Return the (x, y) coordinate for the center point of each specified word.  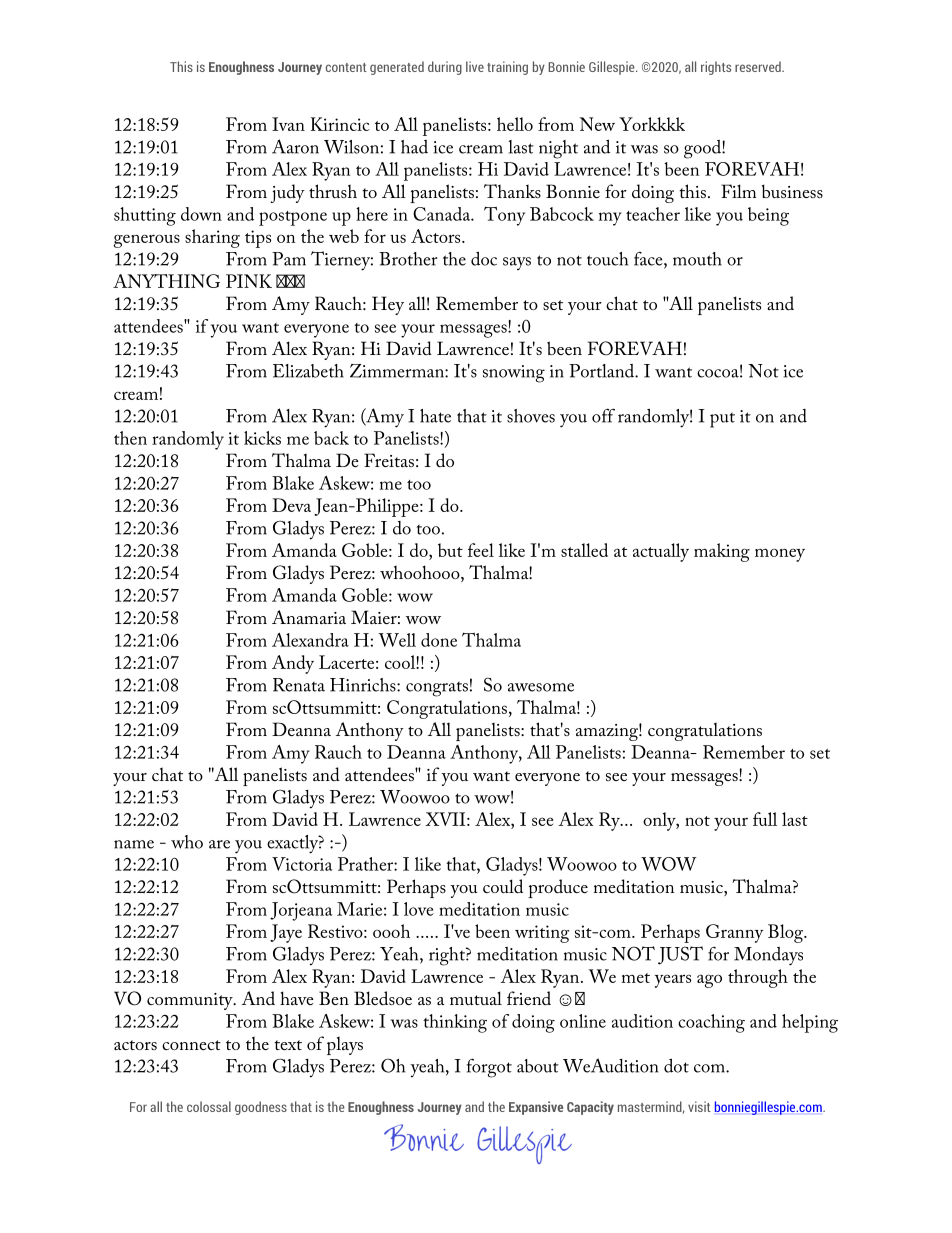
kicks (262, 438)
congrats (437, 689)
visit (699, 1106)
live (475, 66)
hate (435, 416)
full (765, 819)
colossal (209, 1106)
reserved (759, 66)
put (722, 420)
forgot (489, 1068)
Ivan (288, 124)
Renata (299, 685)
